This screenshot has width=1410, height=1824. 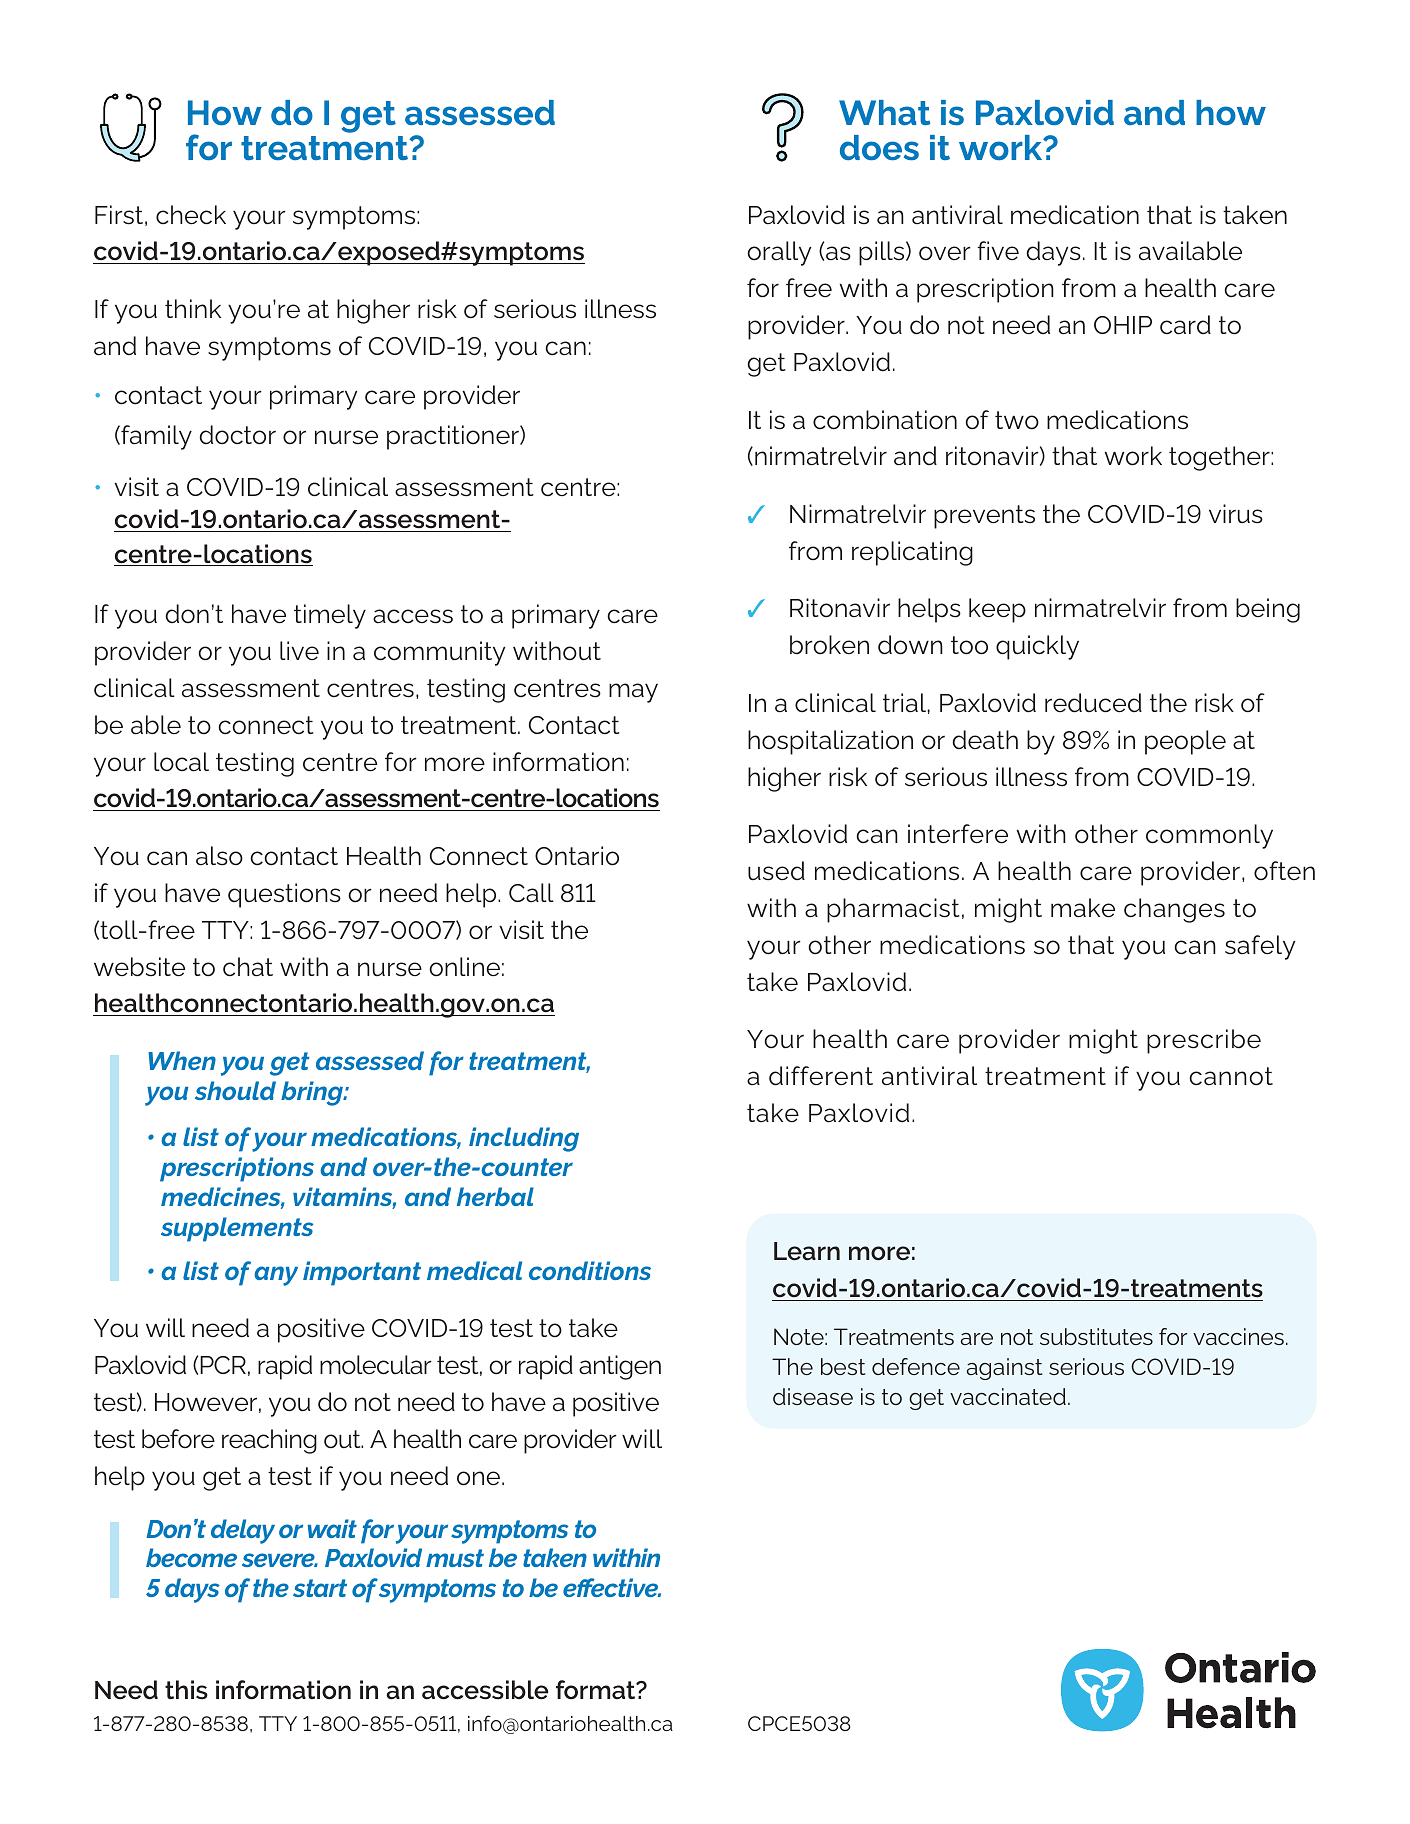 What do you see at coordinates (320, 1588) in the screenshot?
I see `start` at bounding box center [320, 1588].
